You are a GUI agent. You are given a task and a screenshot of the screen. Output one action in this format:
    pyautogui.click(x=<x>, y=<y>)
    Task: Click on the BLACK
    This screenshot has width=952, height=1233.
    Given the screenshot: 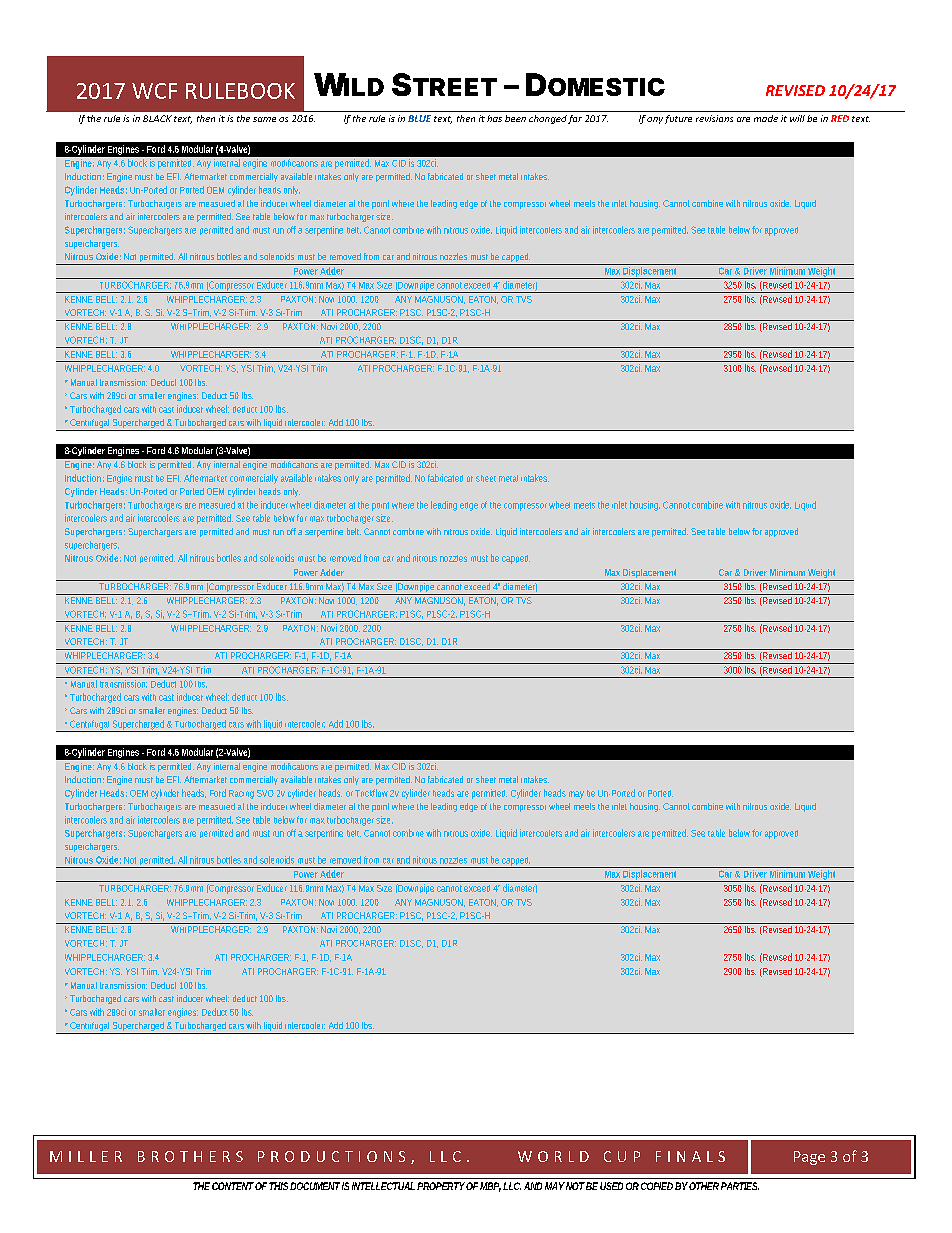 What is the action you would take?
    pyautogui.click(x=157, y=118)
